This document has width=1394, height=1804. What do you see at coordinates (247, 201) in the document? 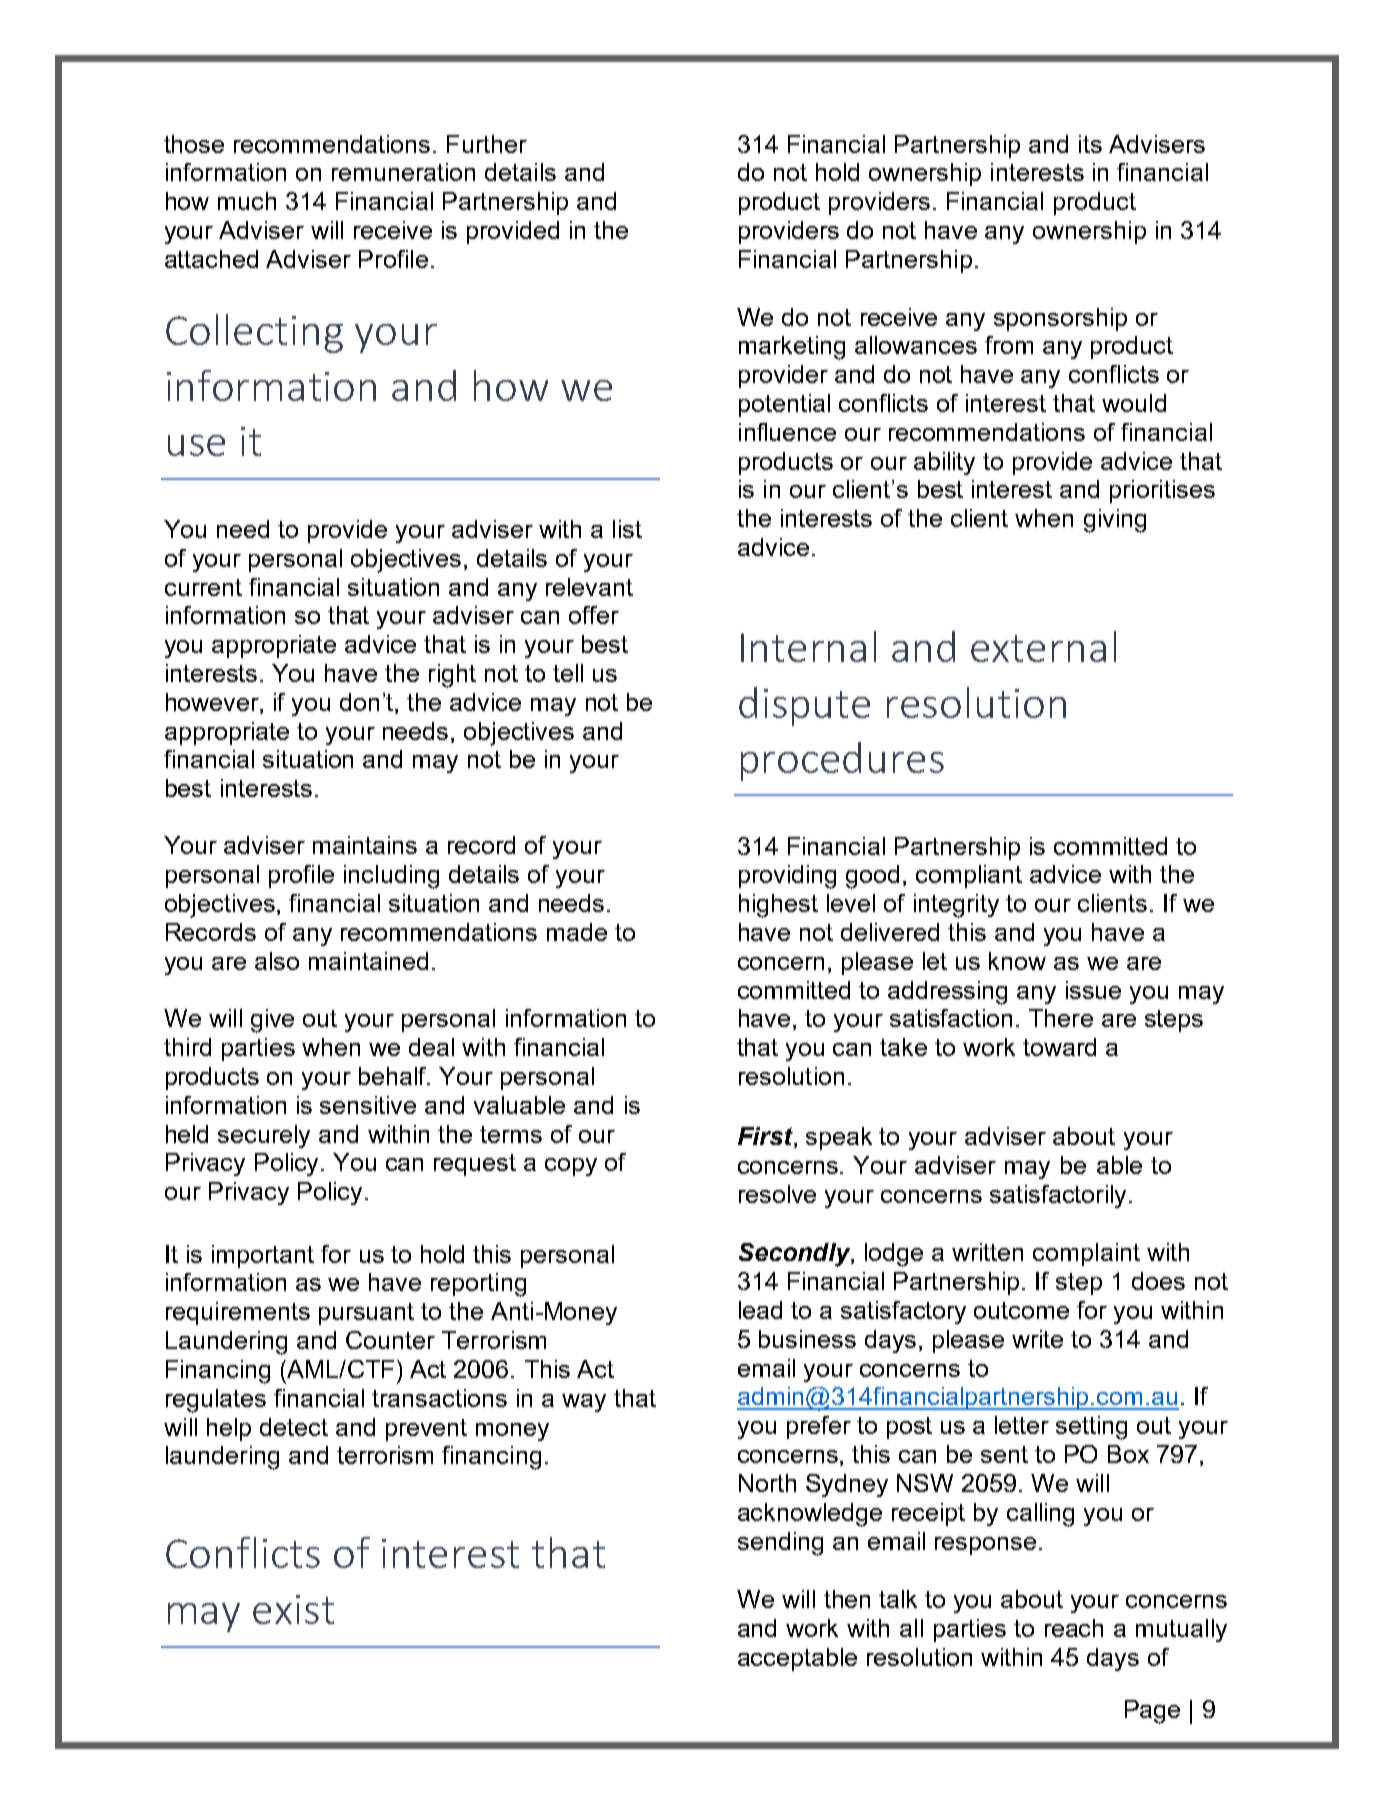
I see `much` at bounding box center [247, 201].
